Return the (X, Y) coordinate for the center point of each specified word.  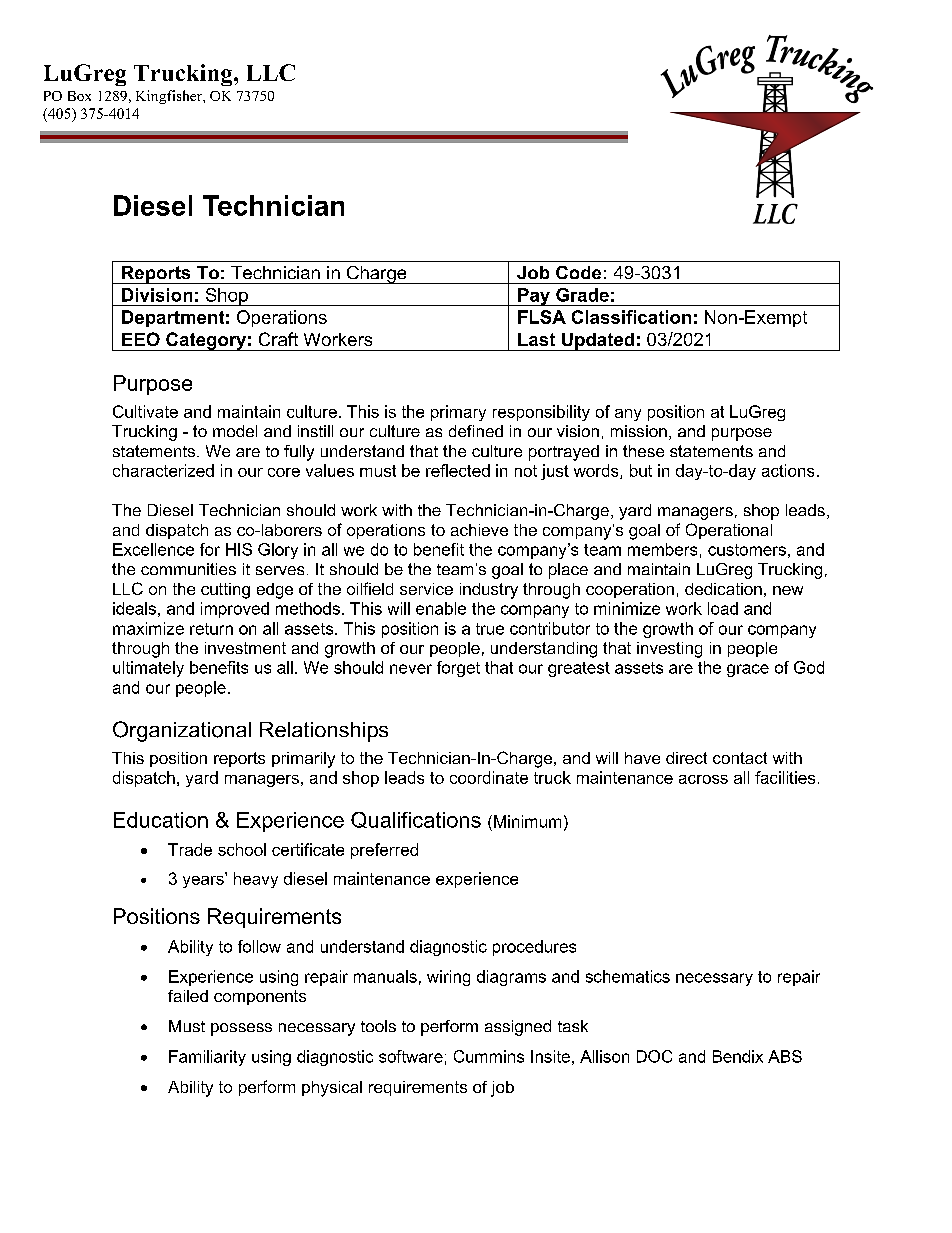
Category (206, 341)
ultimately (148, 669)
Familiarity (207, 1058)
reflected (458, 470)
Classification (631, 317)
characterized (163, 470)
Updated (598, 342)
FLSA (542, 317)
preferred (384, 851)
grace (748, 670)
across (703, 779)
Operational (729, 531)
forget (458, 669)
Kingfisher (170, 97)
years (204, 880)
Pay (534, 297)
